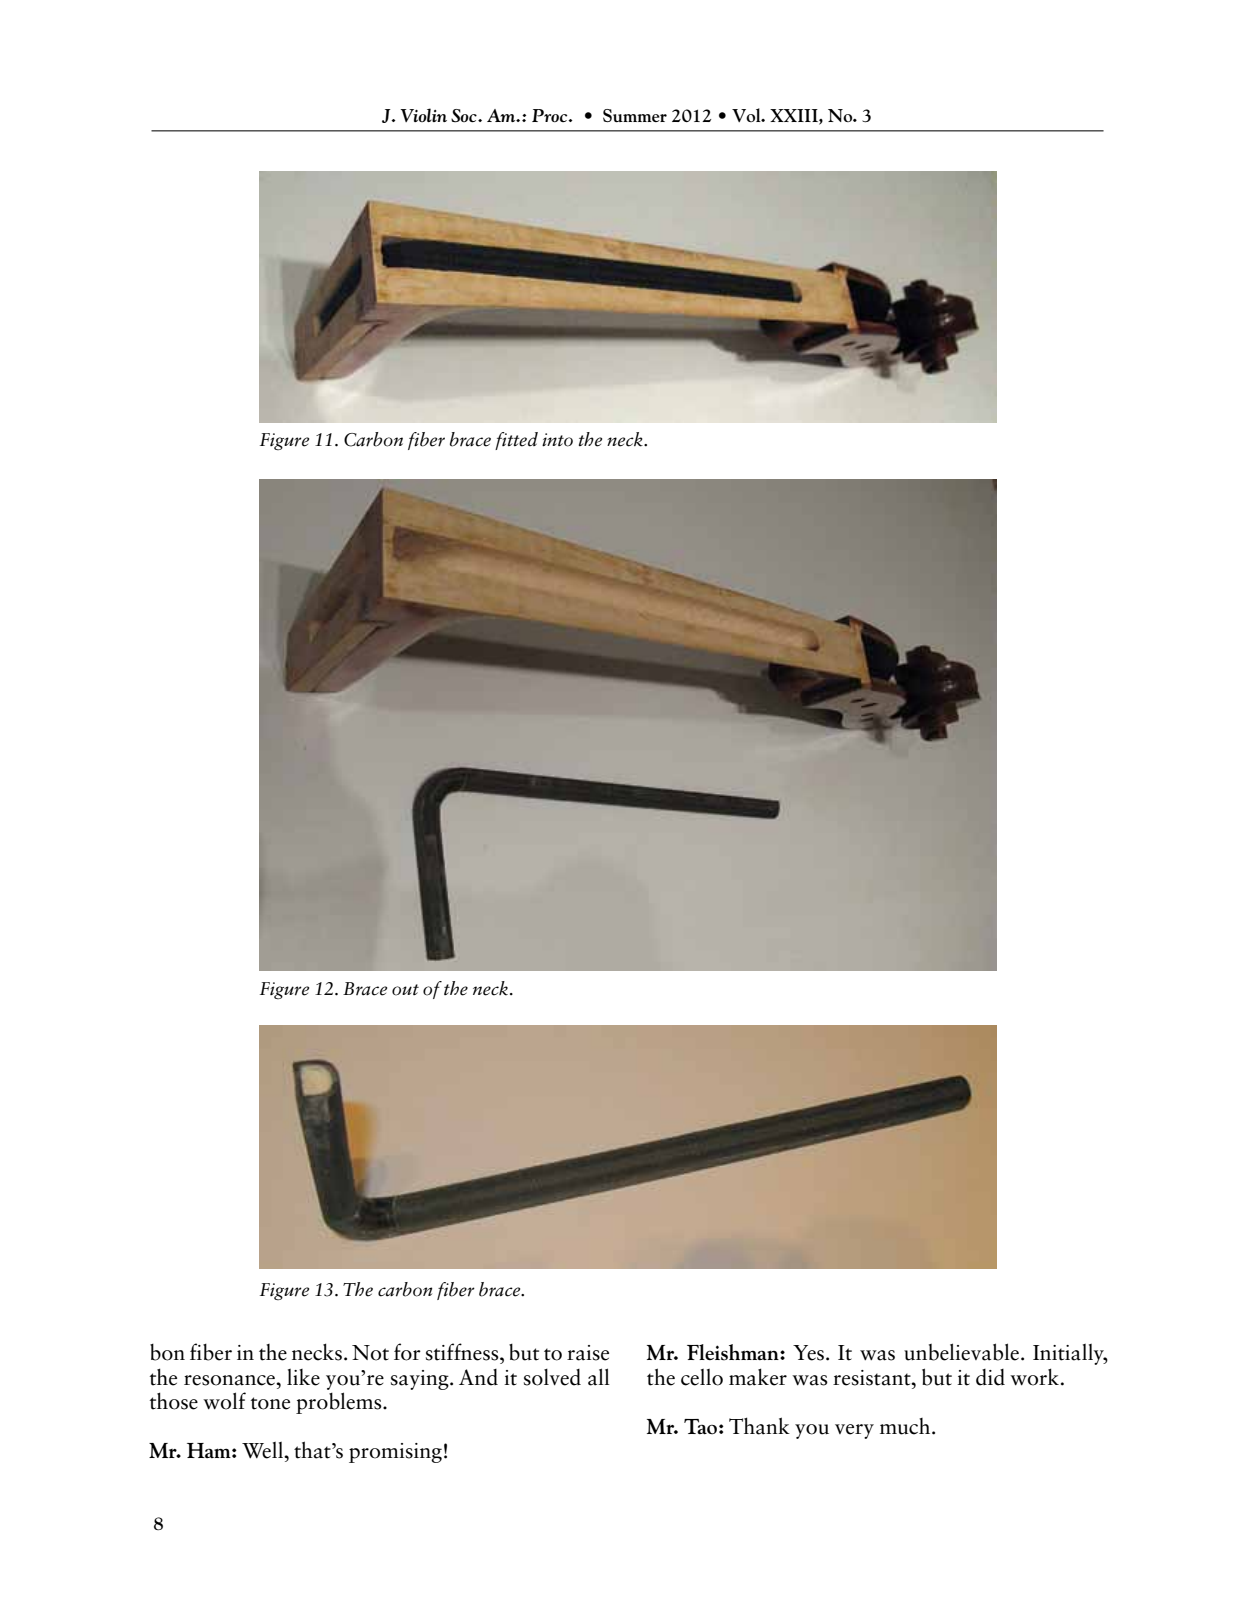  What do you see at coordinates (516, 441) in the image?
I see `fitted` at bounding box center [516, 441].
